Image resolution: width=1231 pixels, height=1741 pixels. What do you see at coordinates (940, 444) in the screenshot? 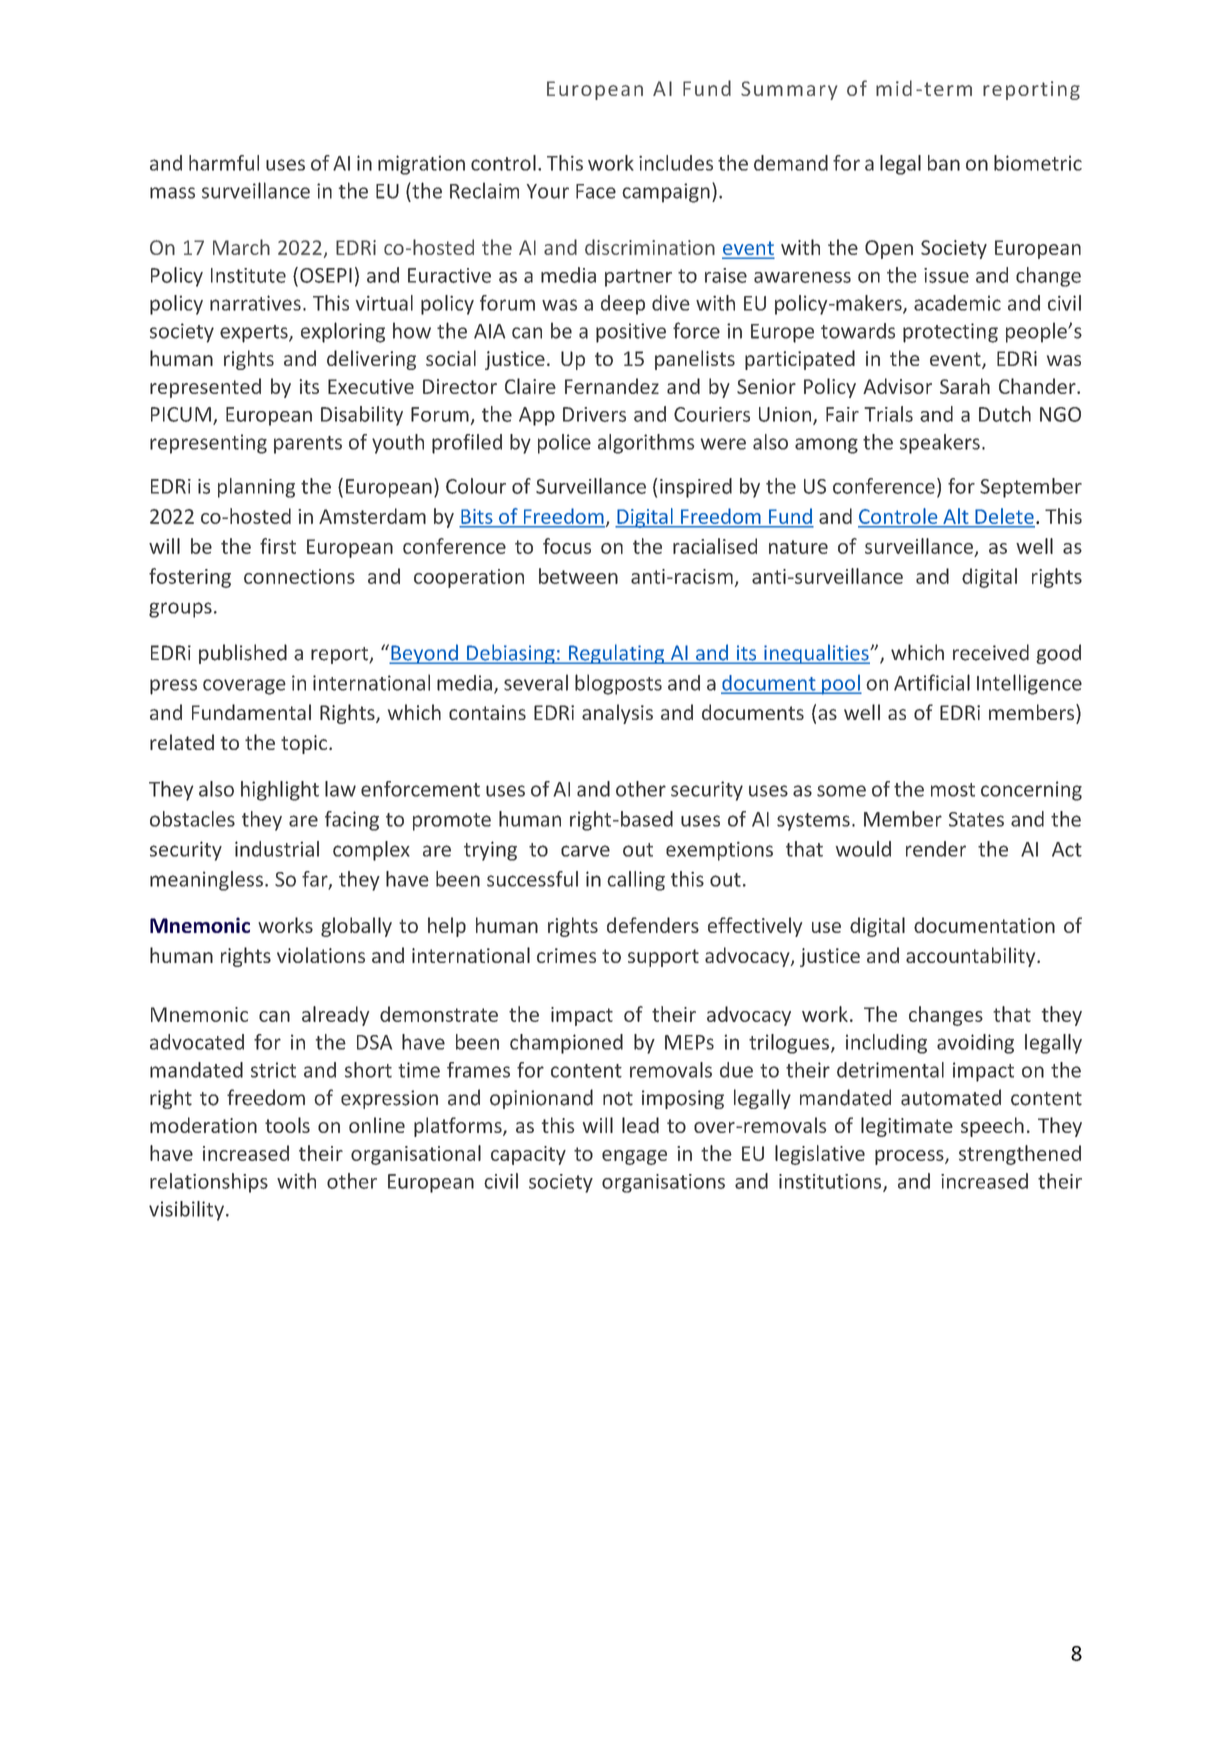
I see `speakers` at bounding box center [940, 444].
